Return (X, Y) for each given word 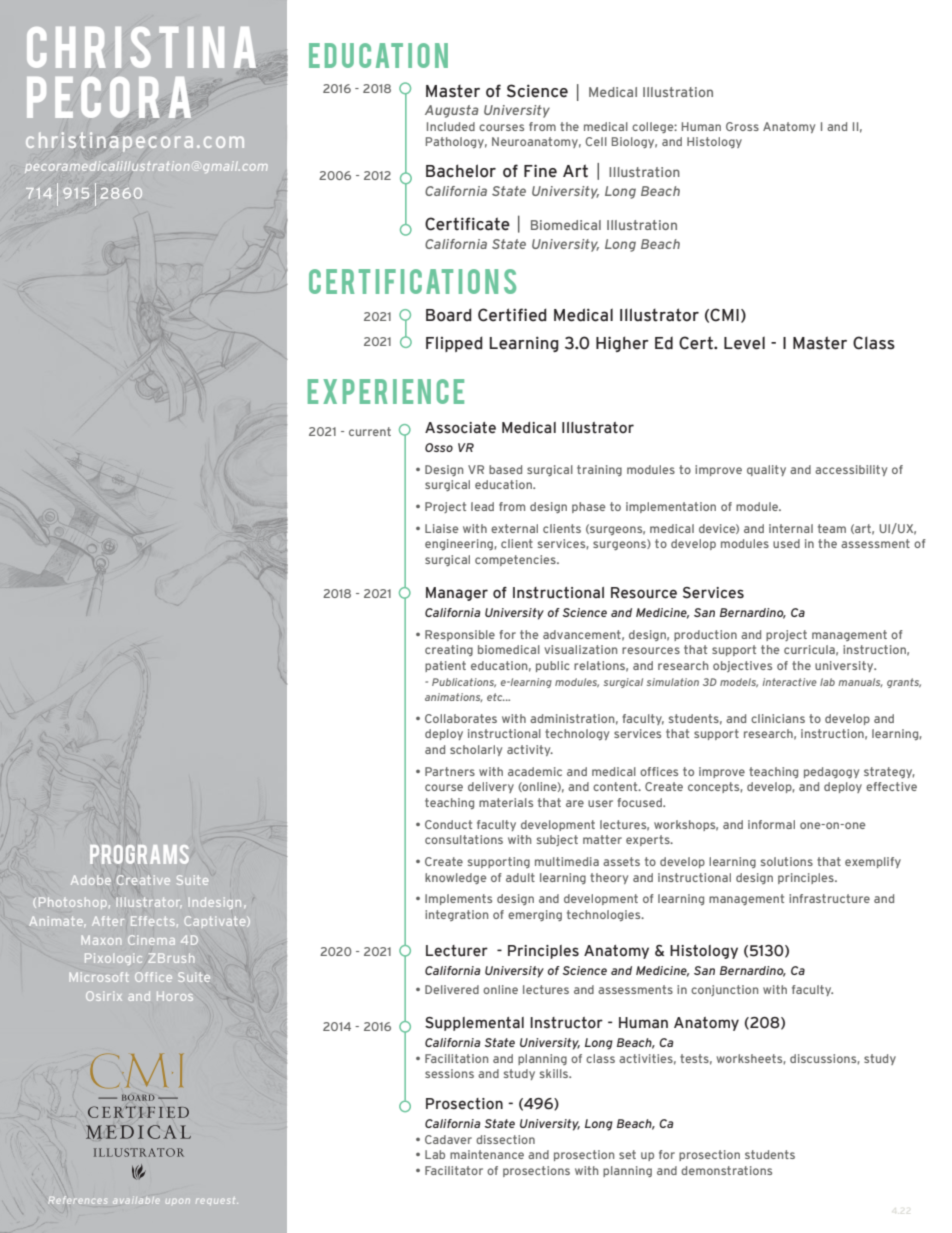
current (370, 431)
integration (456, 915)
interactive (790, 682)
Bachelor (461, 171)
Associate (460, 428)
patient (445, 666)
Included (451, 126)
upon (178, 1201)
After (108, 921)
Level (744, 343)
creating (449, 650)
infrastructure (829, 898)
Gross (742, 126)
